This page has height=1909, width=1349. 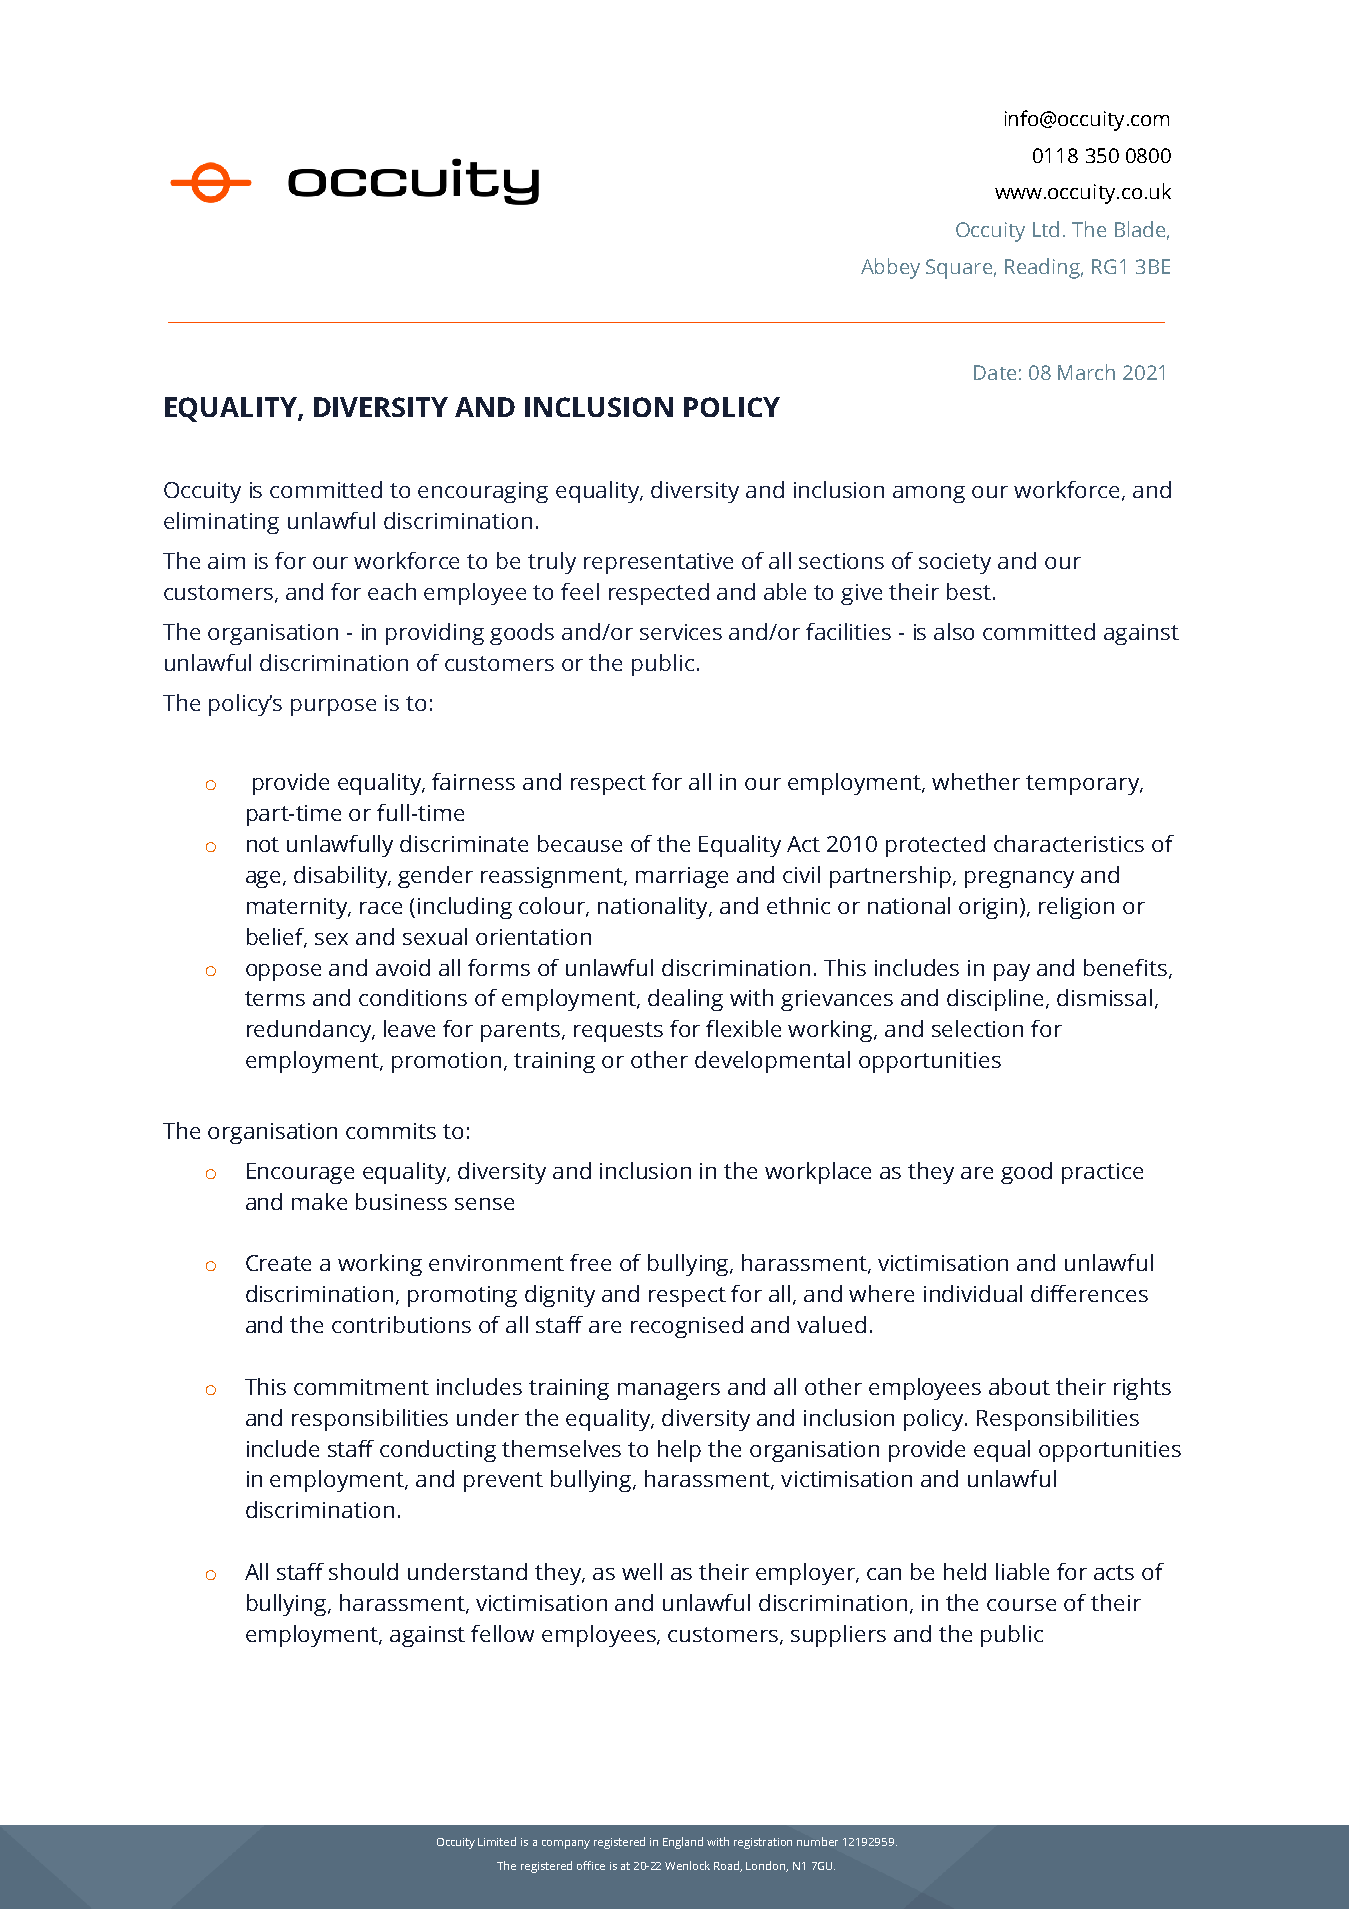 I want to click on best, so click(x=969, y=591).
